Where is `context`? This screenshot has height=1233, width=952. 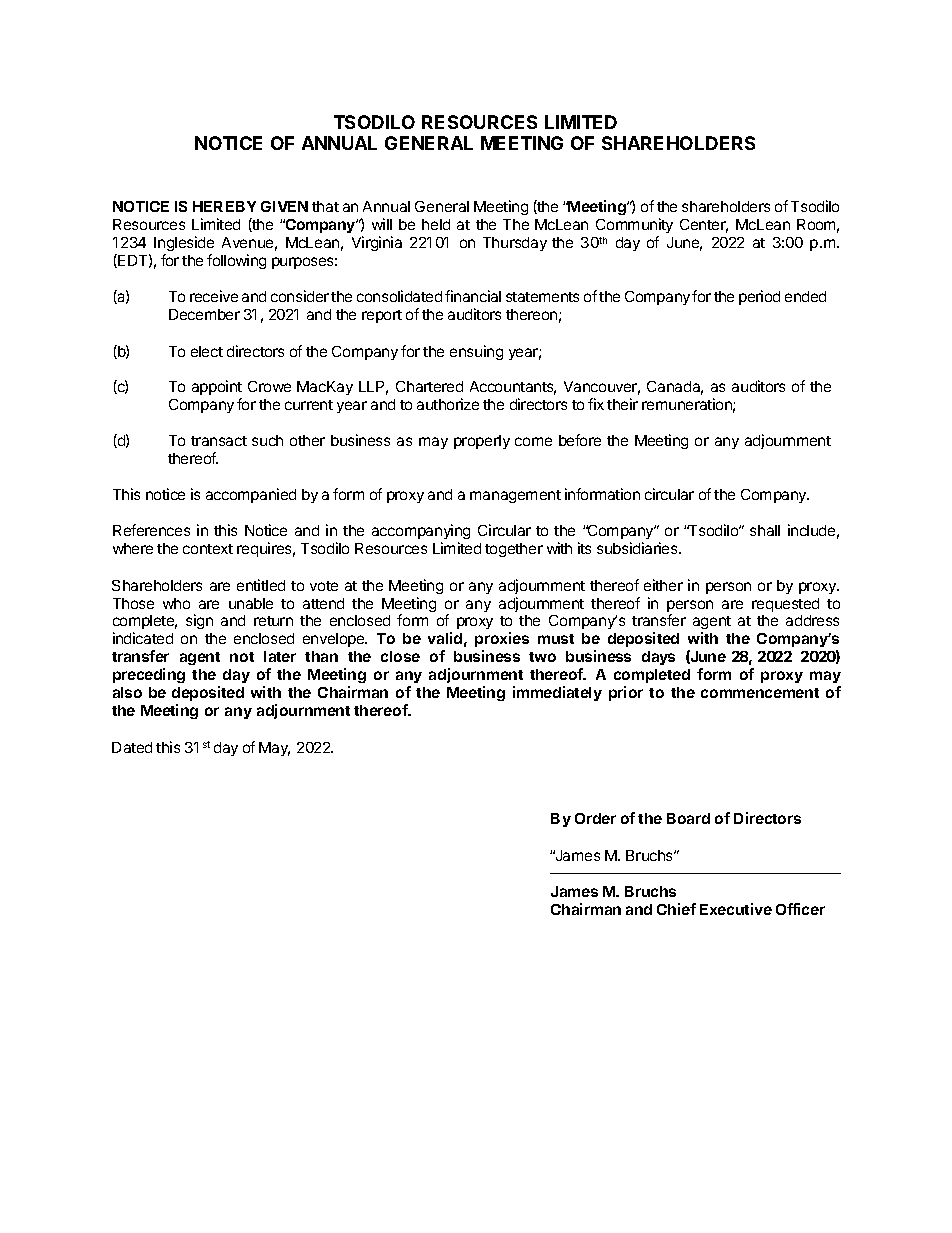
context is located at coordinates (208, 549).
